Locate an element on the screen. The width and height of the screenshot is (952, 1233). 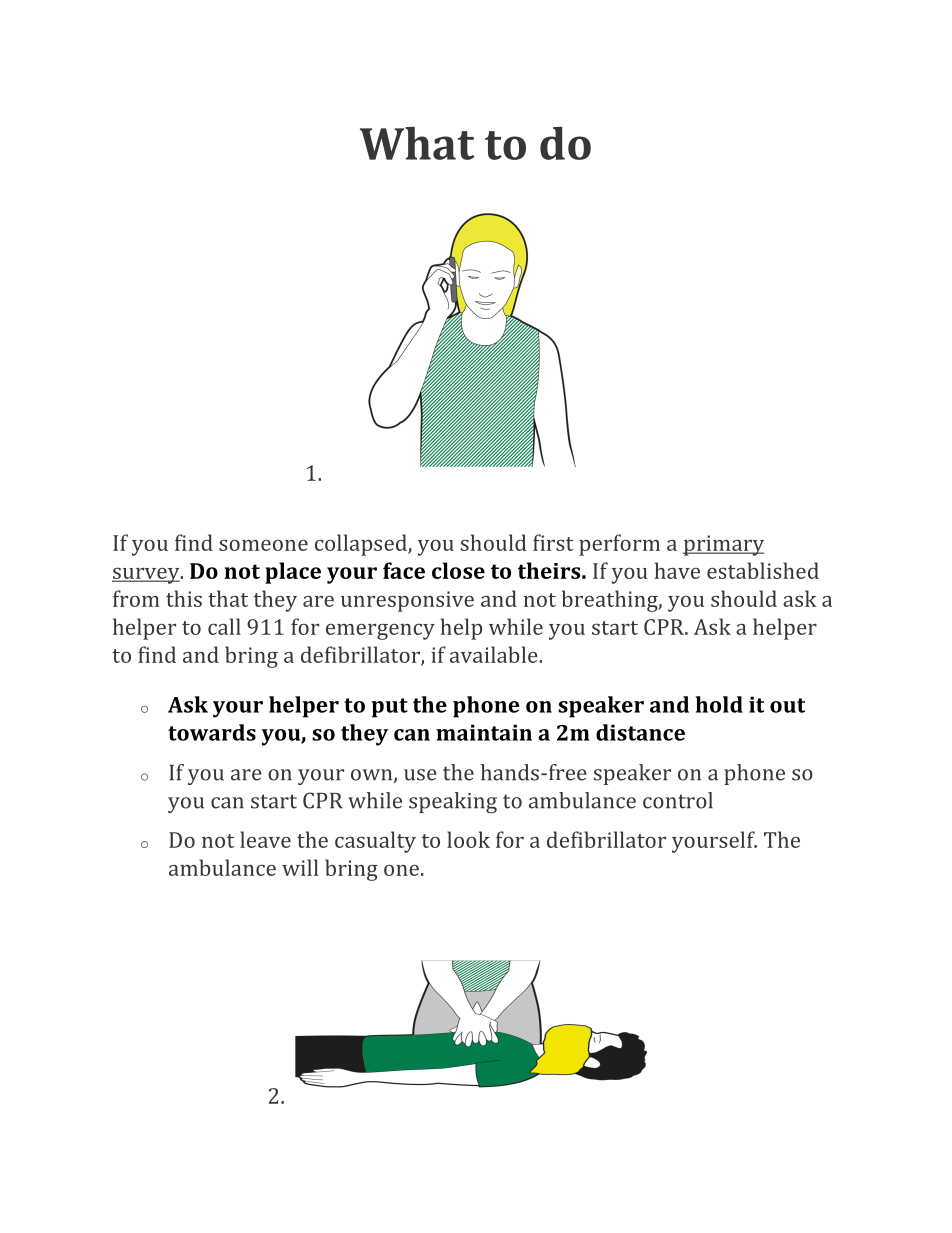
primary is located at coordinates (723, 545).
